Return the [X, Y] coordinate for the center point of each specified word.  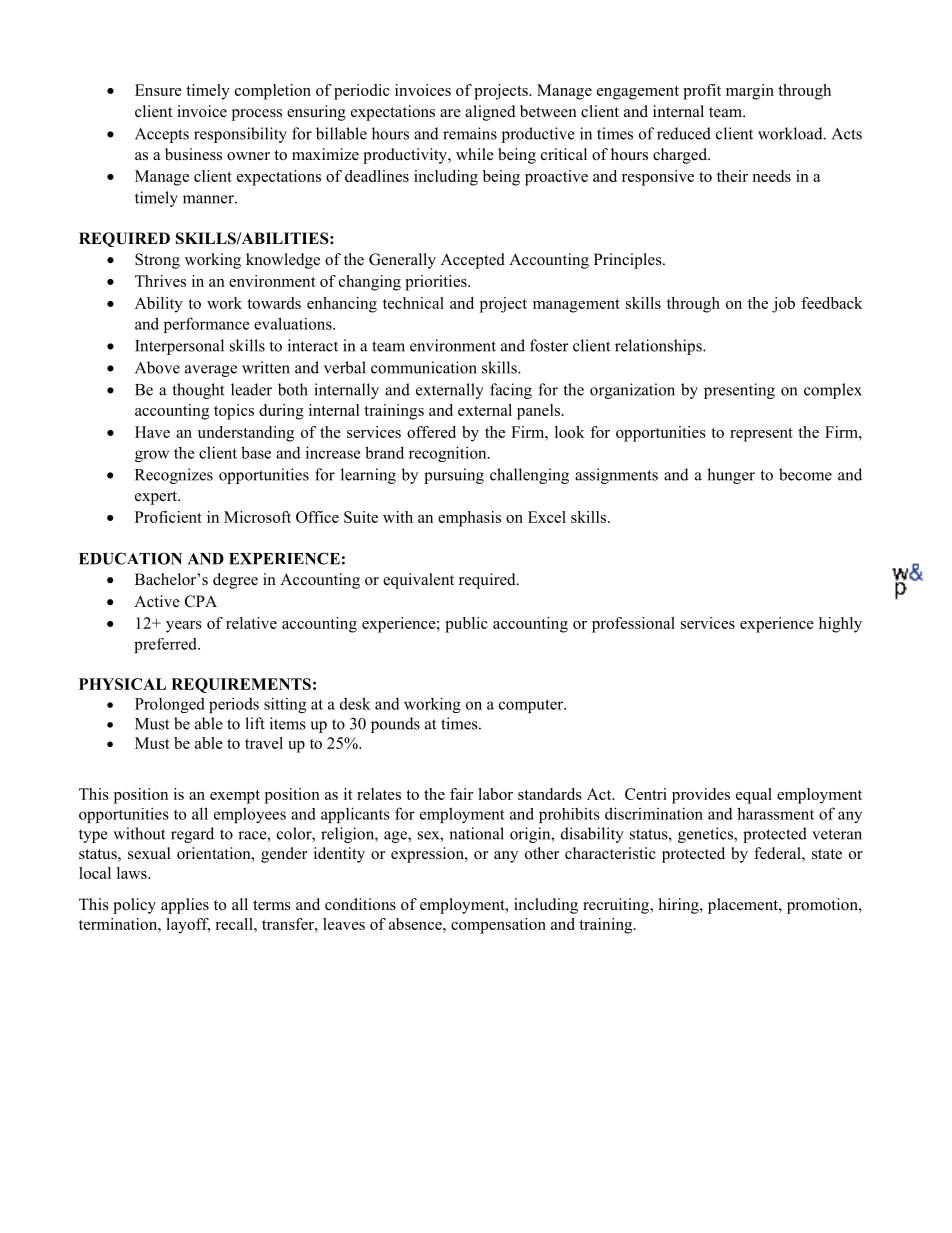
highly [840, 625]
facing [511, 391]
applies [185, 906]
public [466, 625]
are [450, 113]
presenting [739, 391]
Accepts [162, 135]
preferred [166, 645]
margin [750, 92]
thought [198, 391]
